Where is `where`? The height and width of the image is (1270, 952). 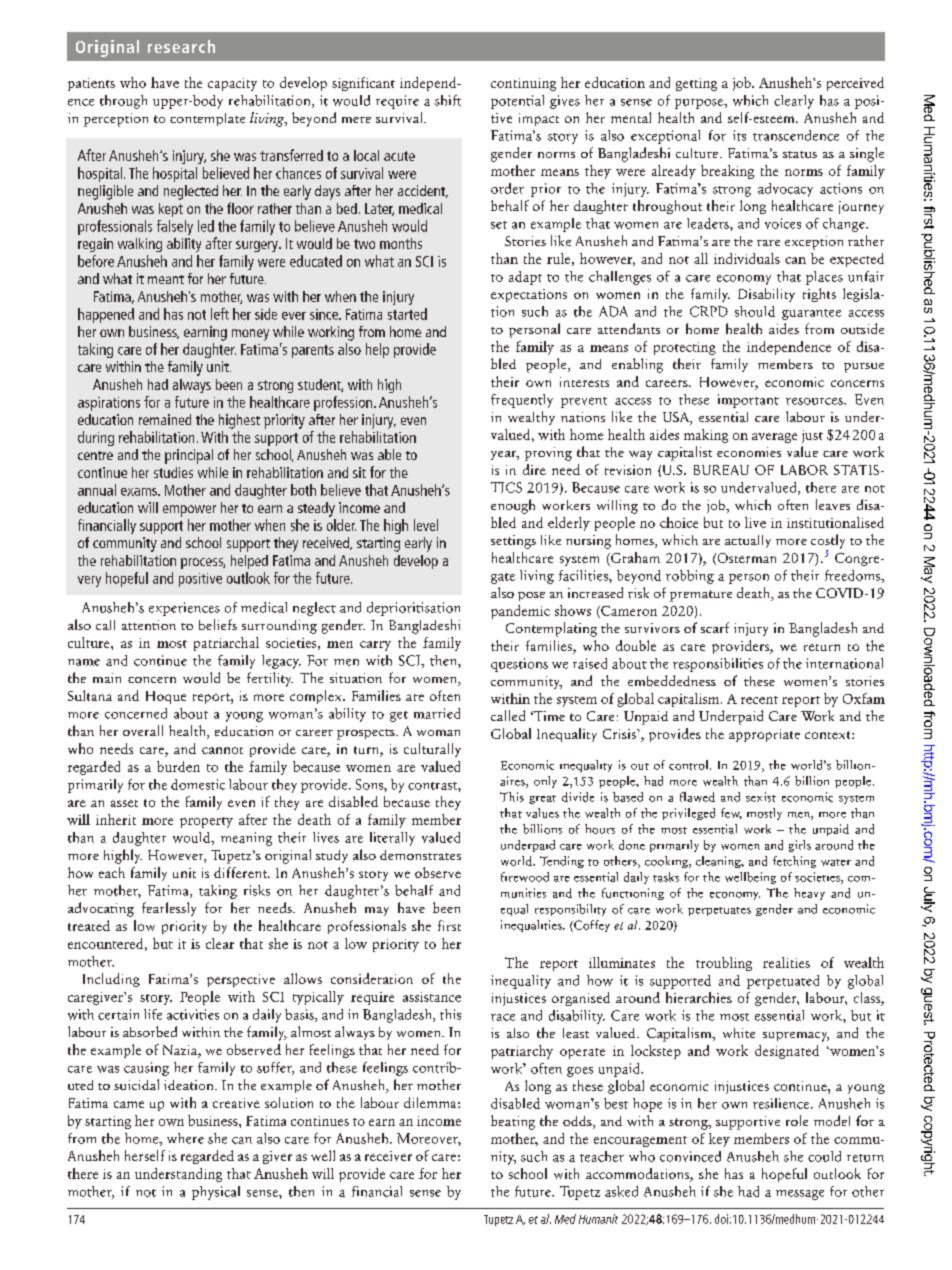
where is located at coordinates (185, 1138).
